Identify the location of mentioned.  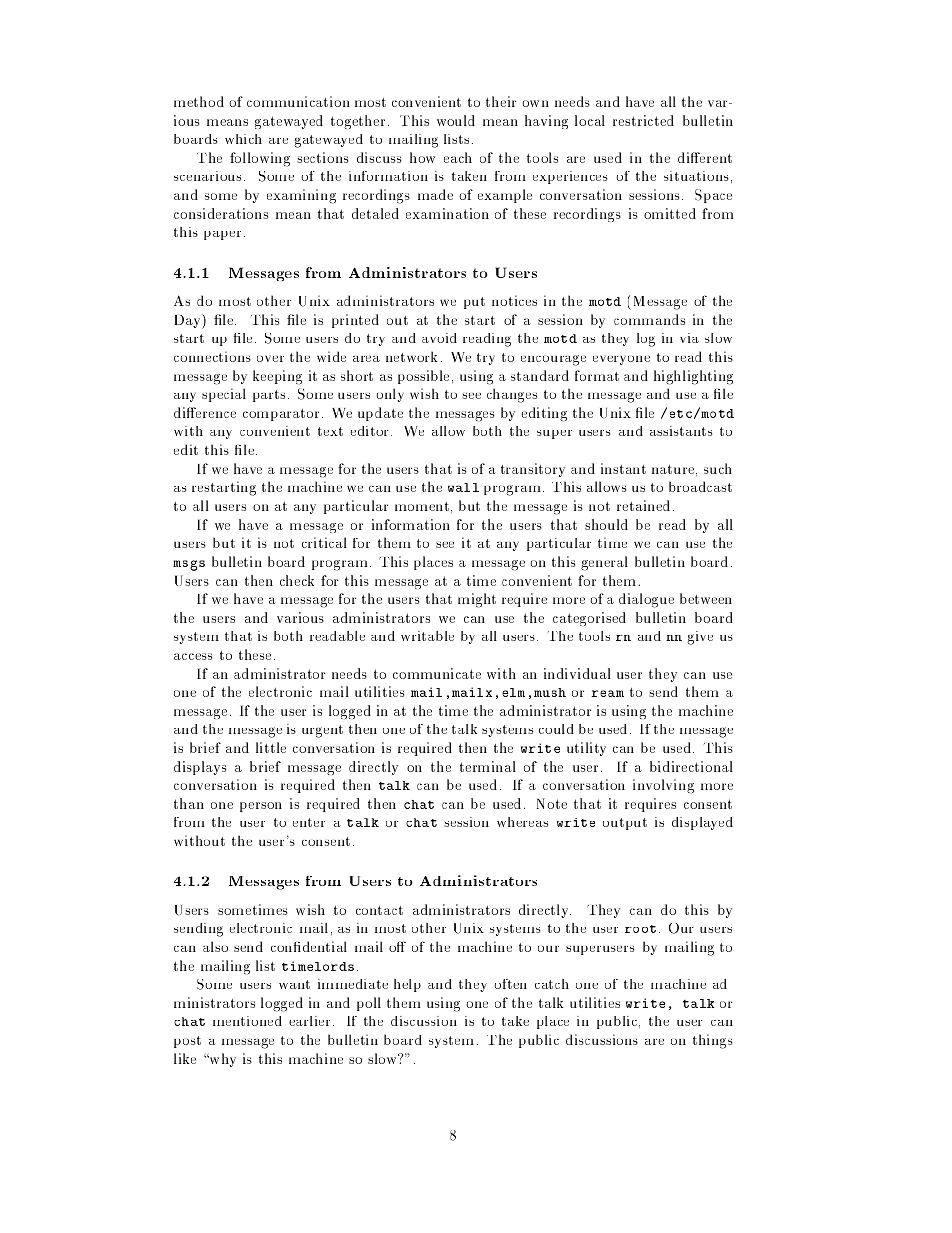
(247, 1021).
